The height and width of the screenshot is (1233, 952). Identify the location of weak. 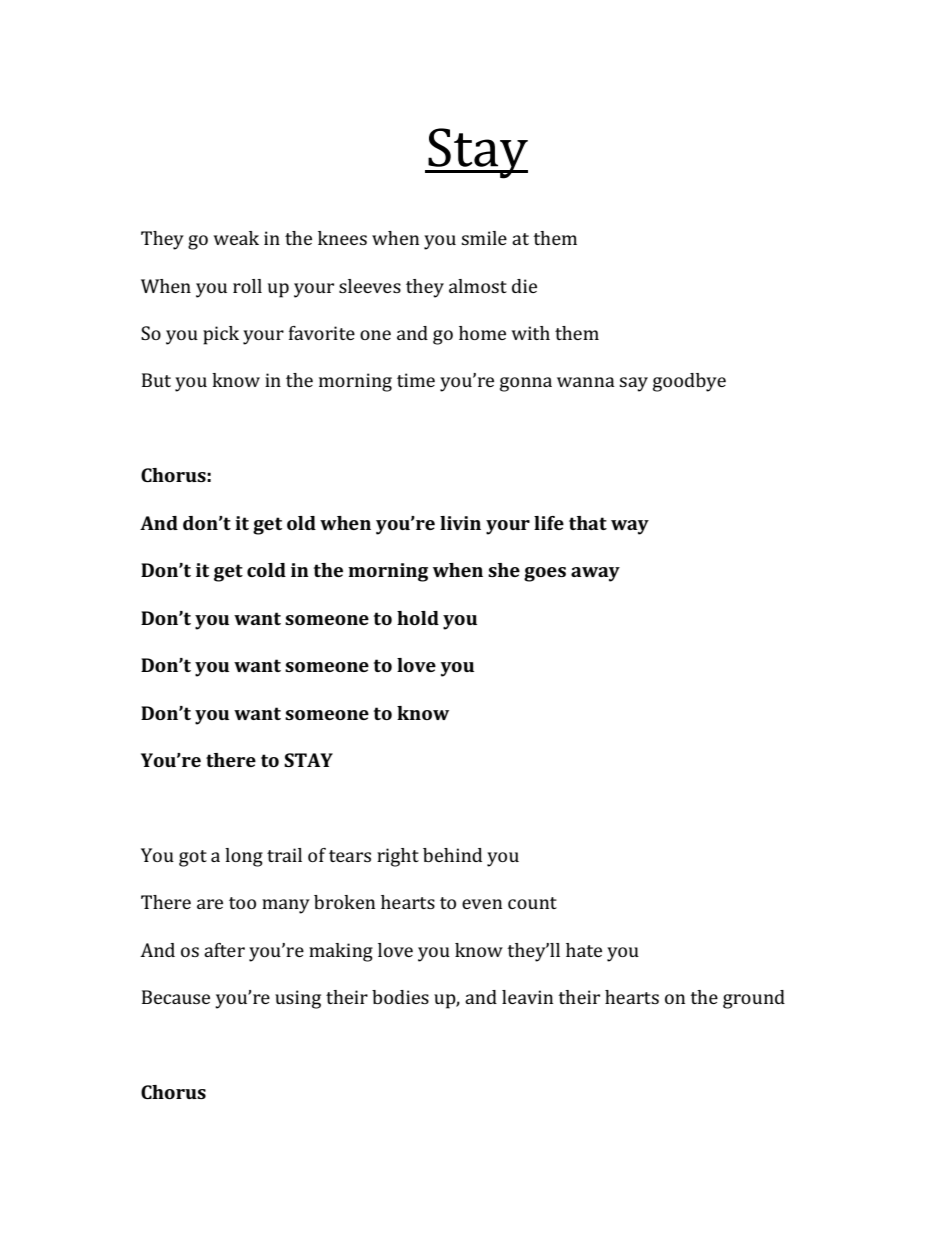
(236, 238).
